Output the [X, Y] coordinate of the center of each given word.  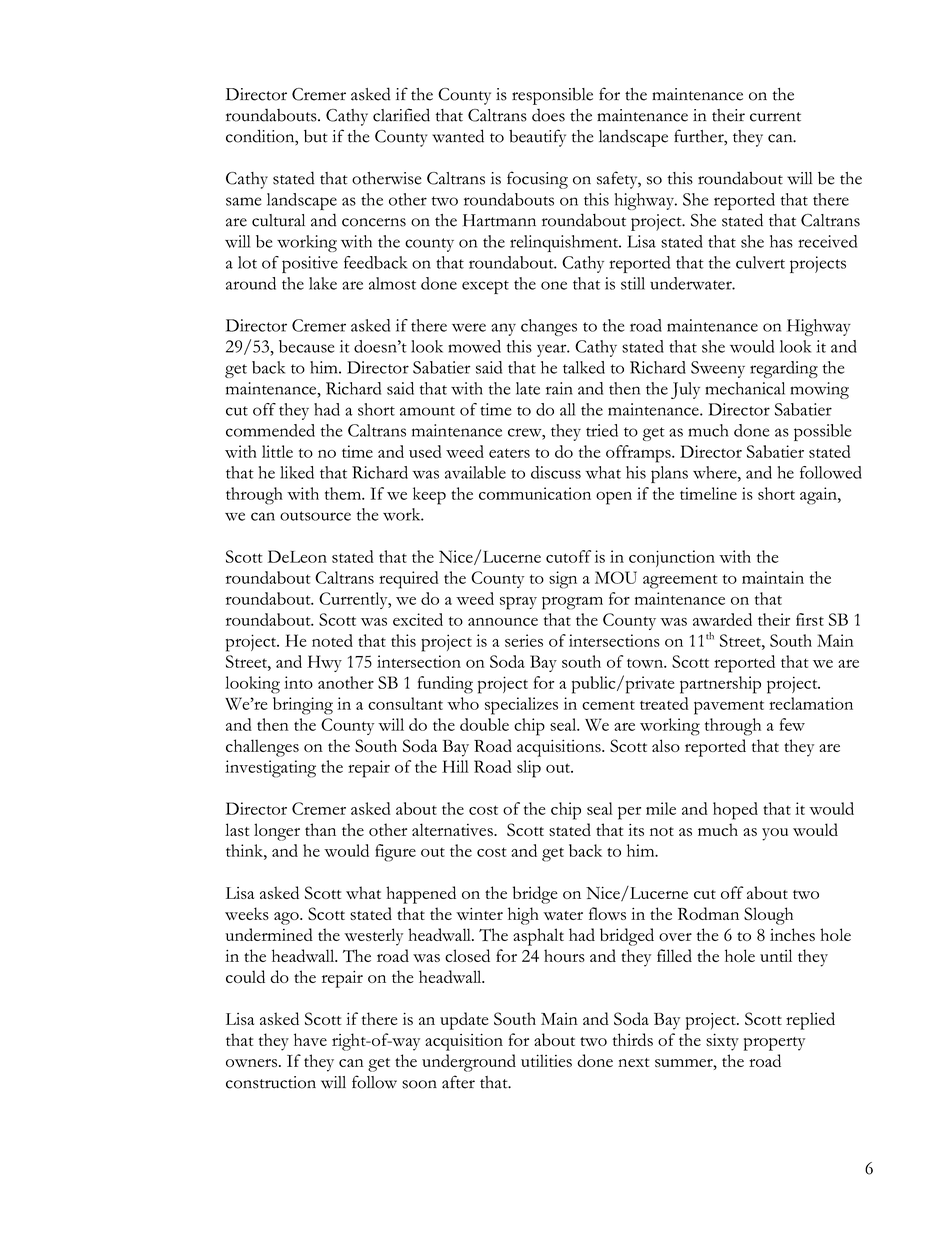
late [528, 388]
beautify [537, 138]
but [316, 136]
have [310, 1039]
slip [529, 769]
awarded [722, 619]
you [775, 834]
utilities [546, 1060]
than [320, 829]
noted [332, 640]
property [774, 1044]
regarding [784, 369]
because [306, 346]
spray [518, 603]
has [781, 241]
